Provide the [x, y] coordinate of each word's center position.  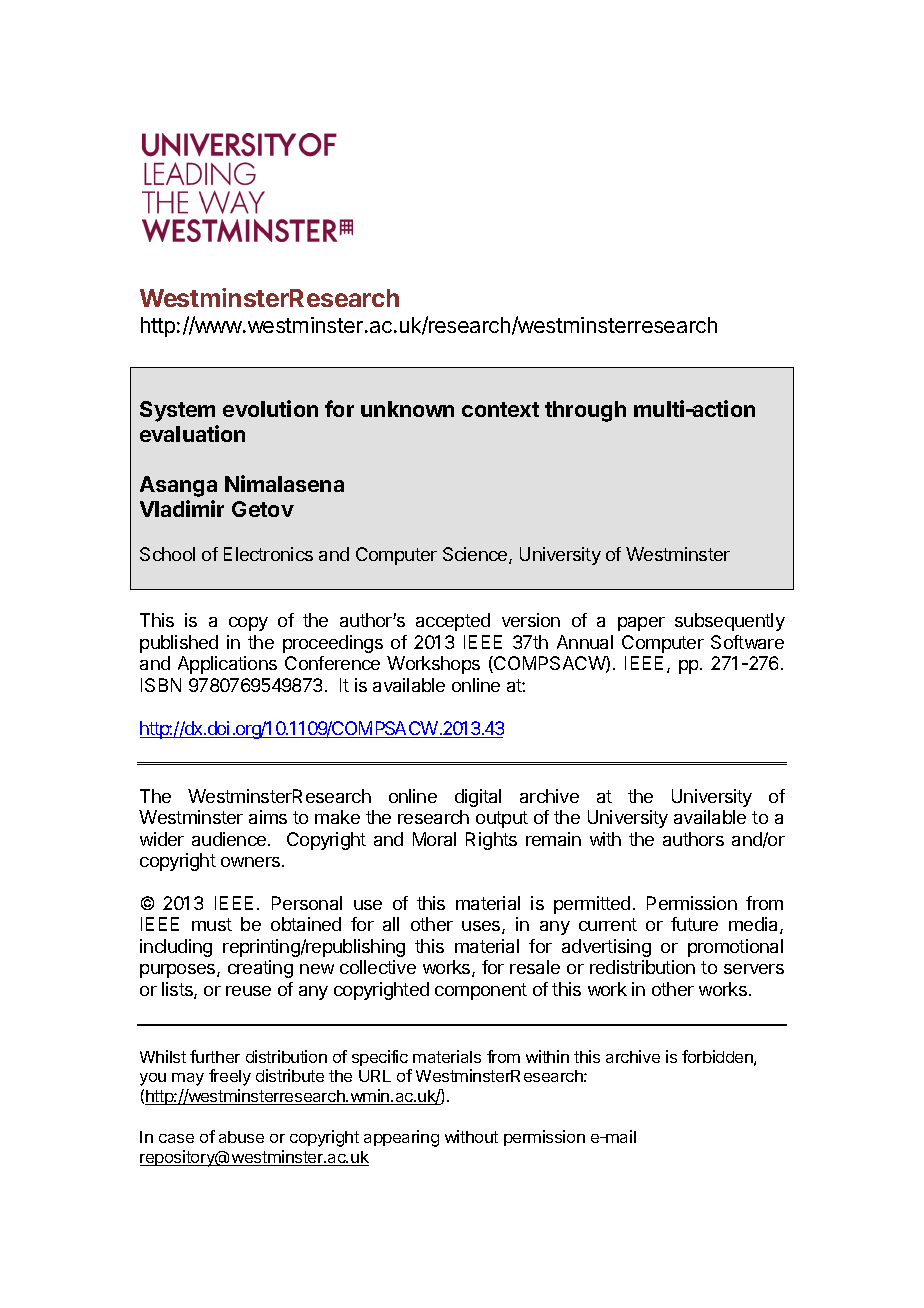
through [585, 411]
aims [268, 817]
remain [553, 839]
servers [754, 969]
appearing [401, 1138]
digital [478, 798]
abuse [241, 1137]
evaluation [192, 433]
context [500, 409]
